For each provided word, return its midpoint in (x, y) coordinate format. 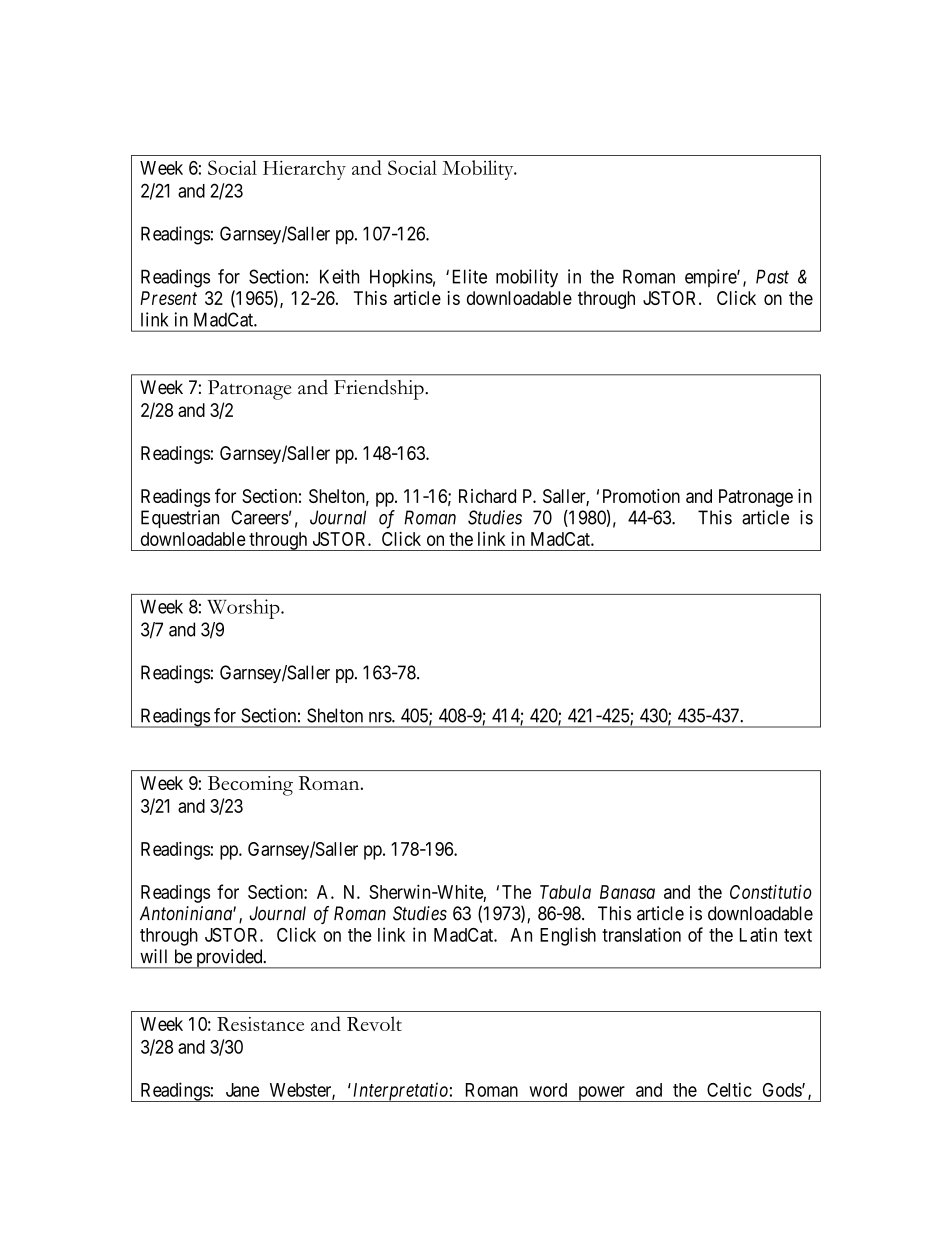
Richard (487, 496)
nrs (381, 717)
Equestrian (180, 519)
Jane (242, 1090)
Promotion (641, 496)
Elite (470, 276)
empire (711, 278)
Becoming (250, 786)
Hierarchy (304, 170)
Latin (758, 934)
